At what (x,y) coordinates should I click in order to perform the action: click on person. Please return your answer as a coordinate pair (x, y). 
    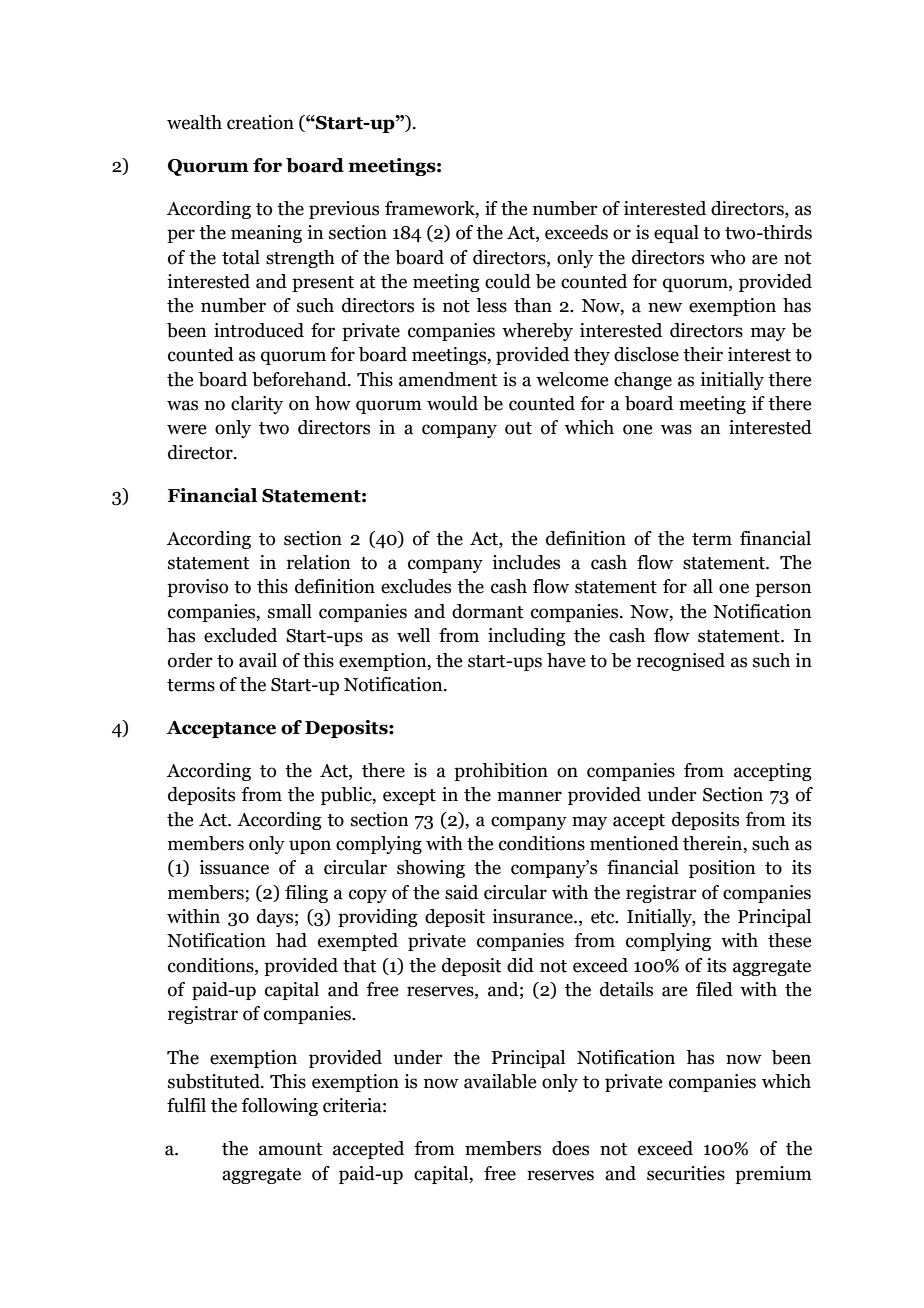
    Looking at the image, I should click on (783, 590).
